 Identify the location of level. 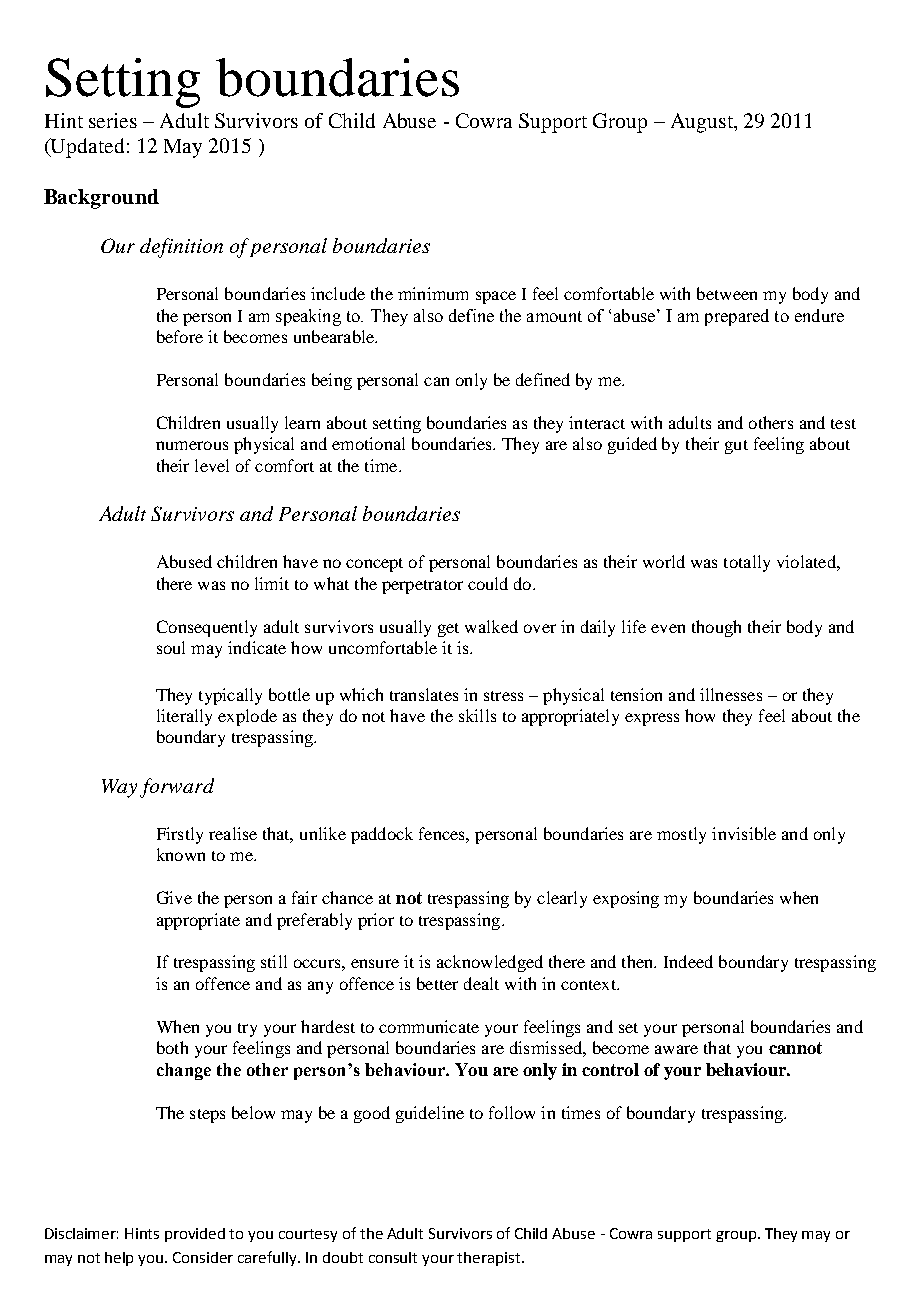
(212, 465).
